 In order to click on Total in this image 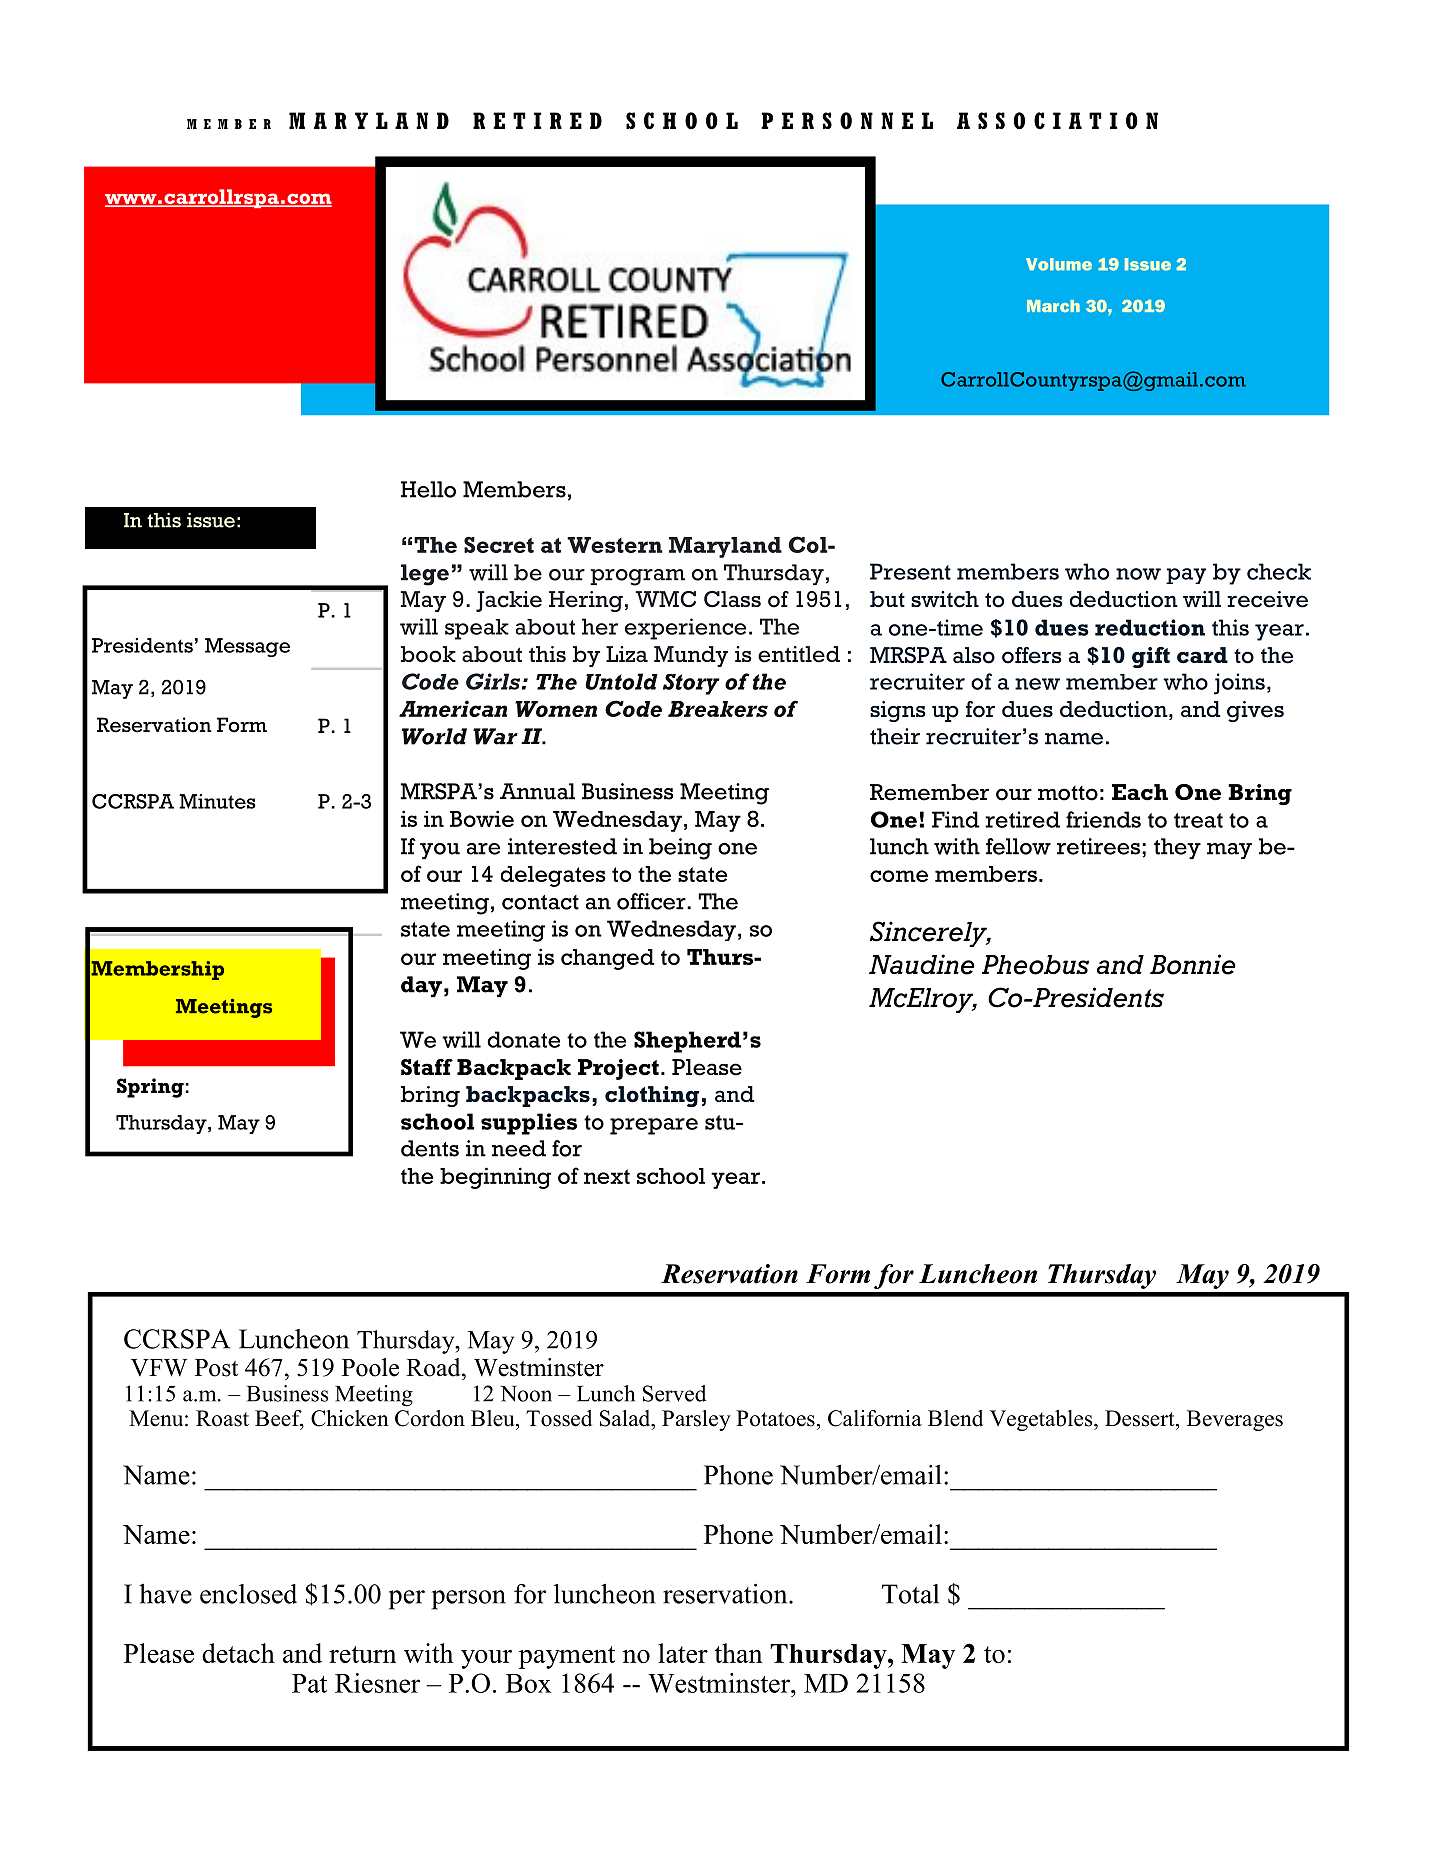, I will do `click(910, 1594)`.
